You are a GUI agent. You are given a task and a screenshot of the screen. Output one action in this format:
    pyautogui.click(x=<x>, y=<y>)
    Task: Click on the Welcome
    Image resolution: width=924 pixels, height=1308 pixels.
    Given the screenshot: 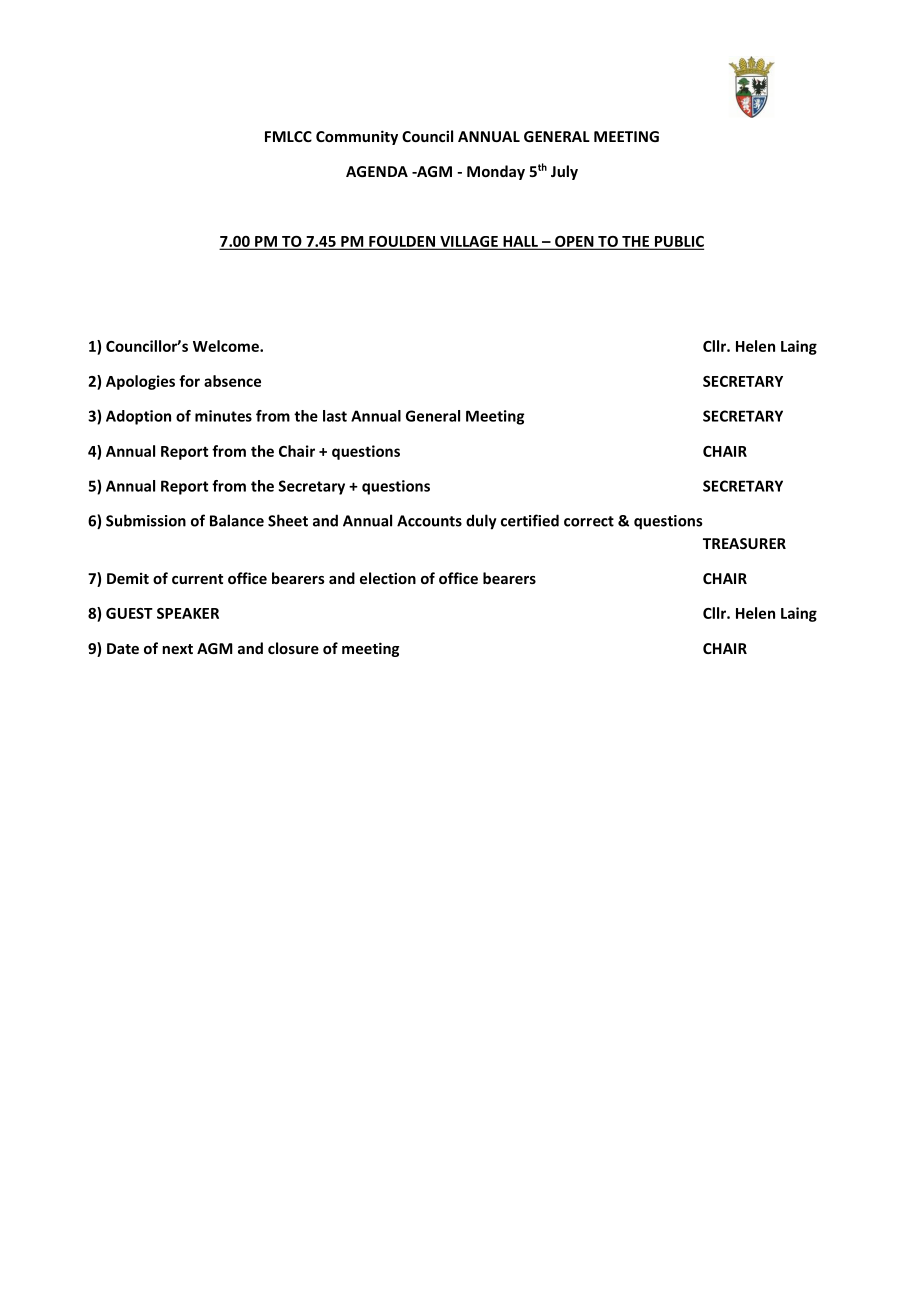 What is the action you would take?
    pyautogui.click(x=227, y=346)
